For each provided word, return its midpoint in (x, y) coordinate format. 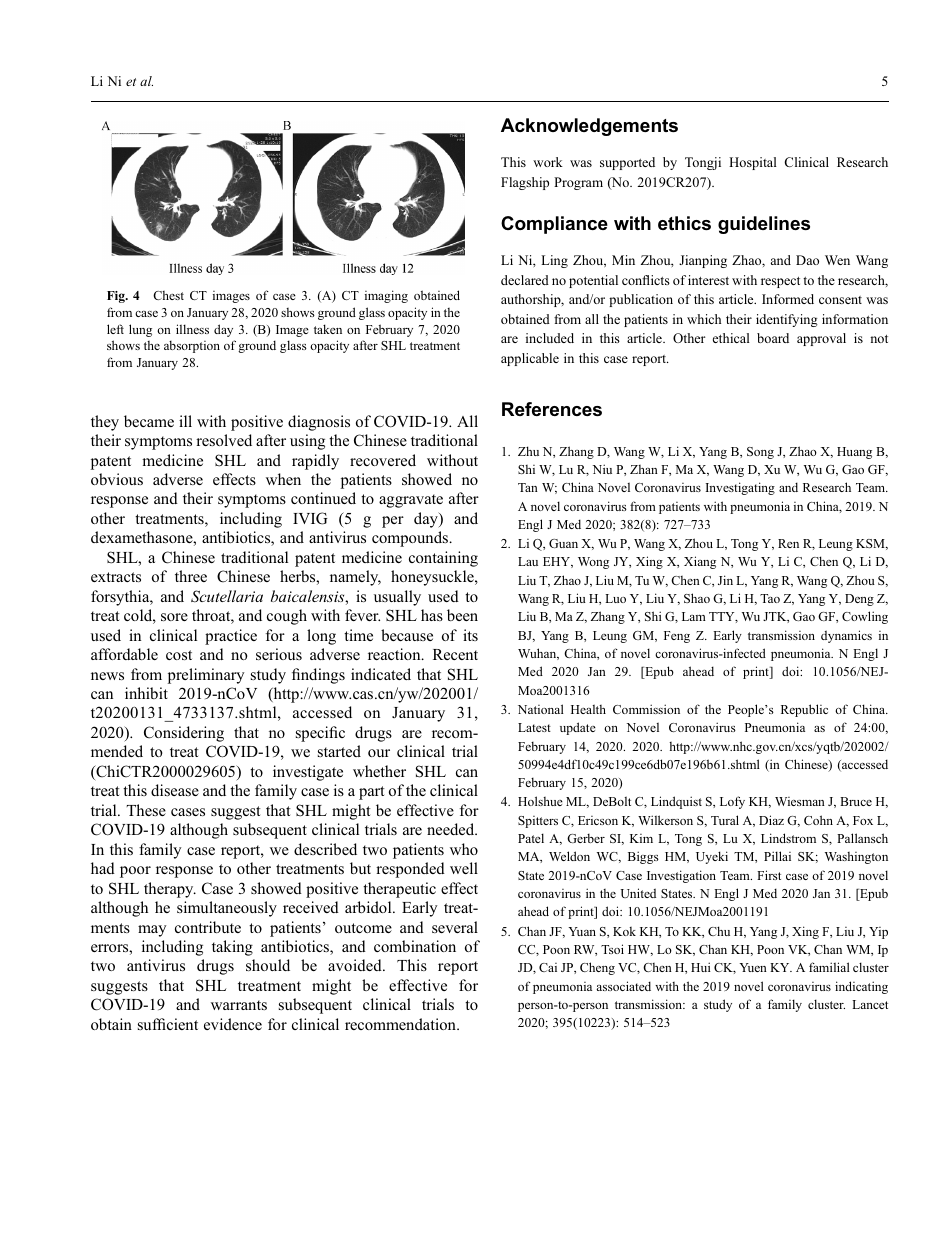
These (146, 810)
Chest (168, 295)
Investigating (740, 488)
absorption (192, 346)
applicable (530, 359)
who (464, 849)
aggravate (411, 501)
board (773, 338)
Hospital (753, 163)
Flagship (525, 183)
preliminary (206, 676)
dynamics (846, 636)
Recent (455, 654)
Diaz (771, 820)
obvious (117, 479)
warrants (239, 1005)
